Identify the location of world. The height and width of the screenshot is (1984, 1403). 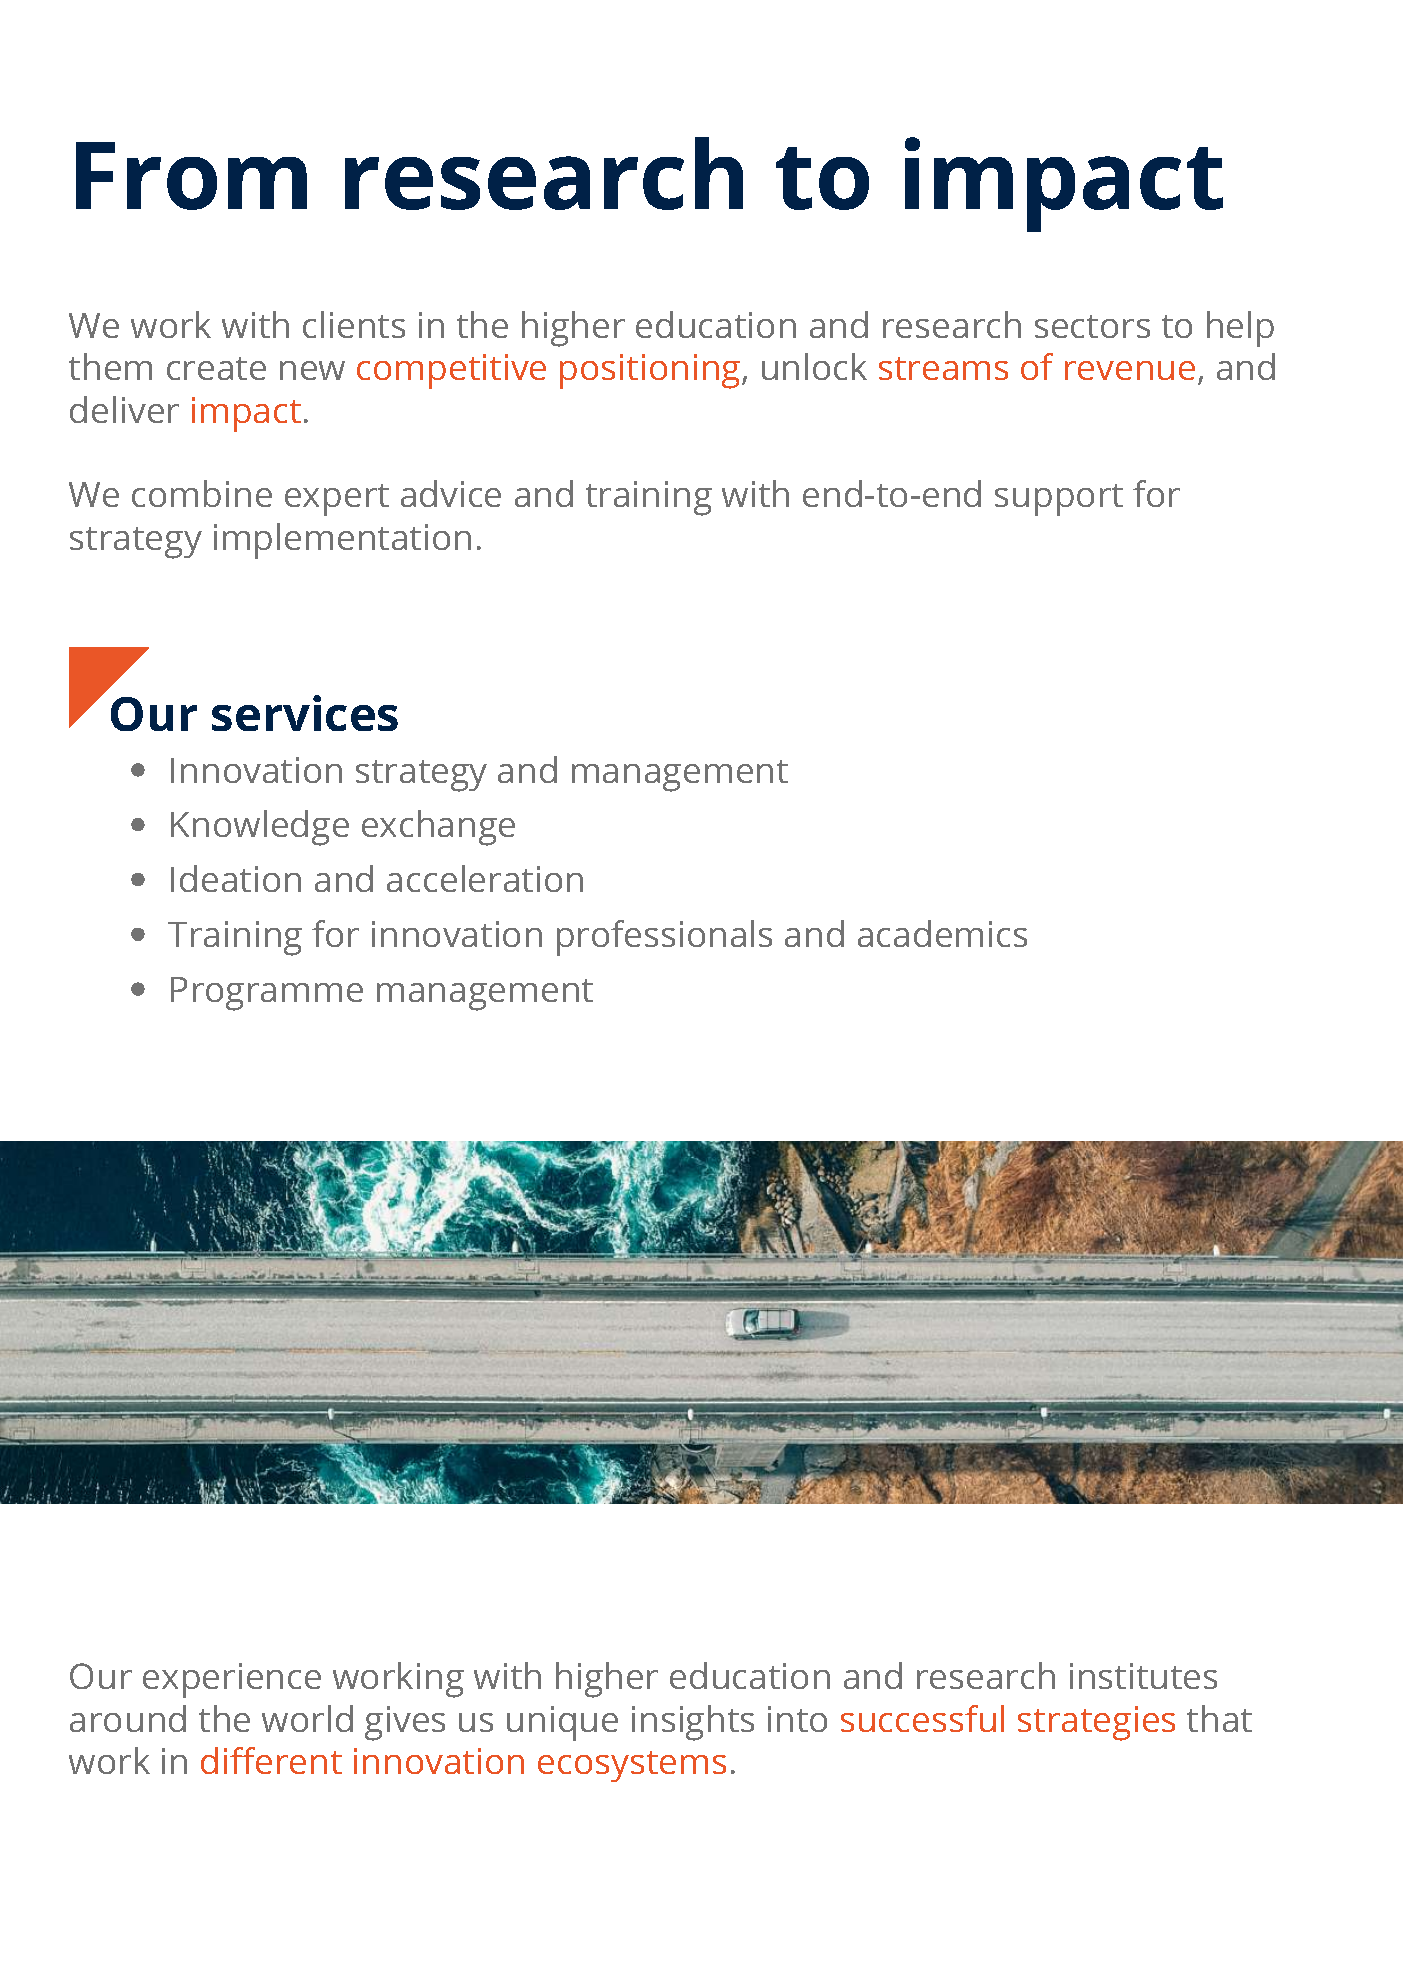
(307, 1718).
